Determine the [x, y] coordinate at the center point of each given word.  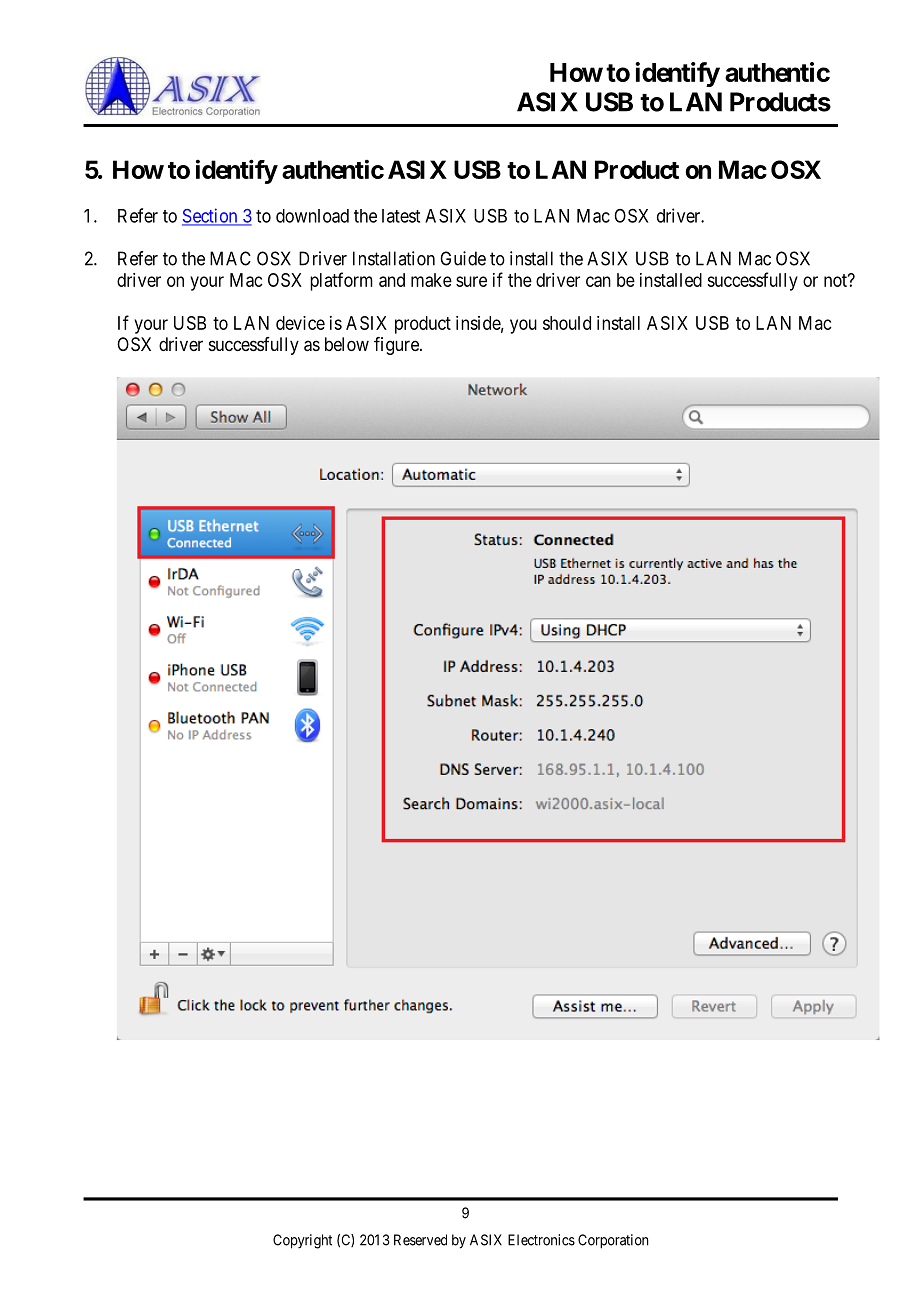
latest [401, 216]
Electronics [541, 1240]
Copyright [302, 1241]
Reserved [420, 1240]
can [598, 281]
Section [211, 216]
